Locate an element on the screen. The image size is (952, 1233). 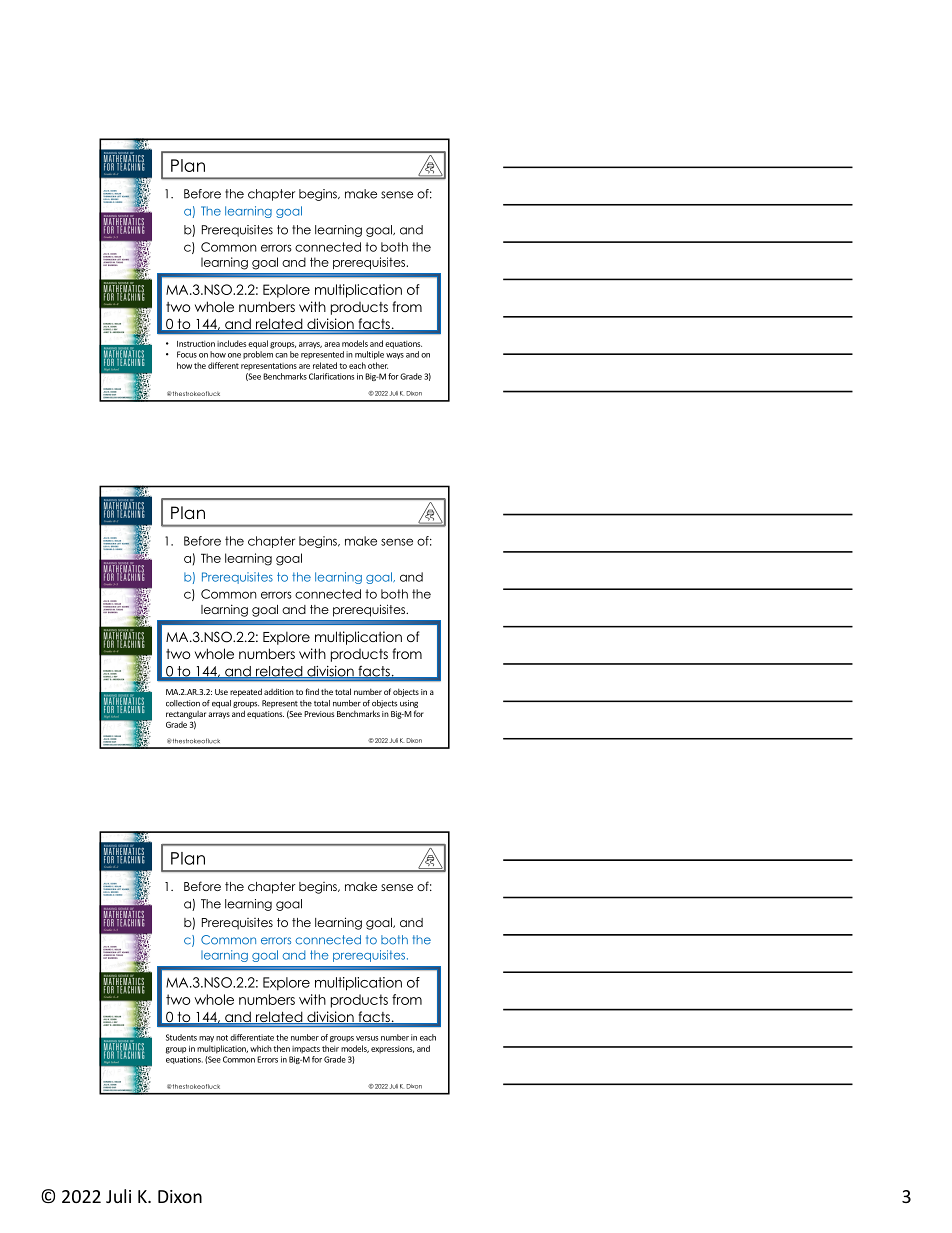
can is located at coordinates (281, 355).
